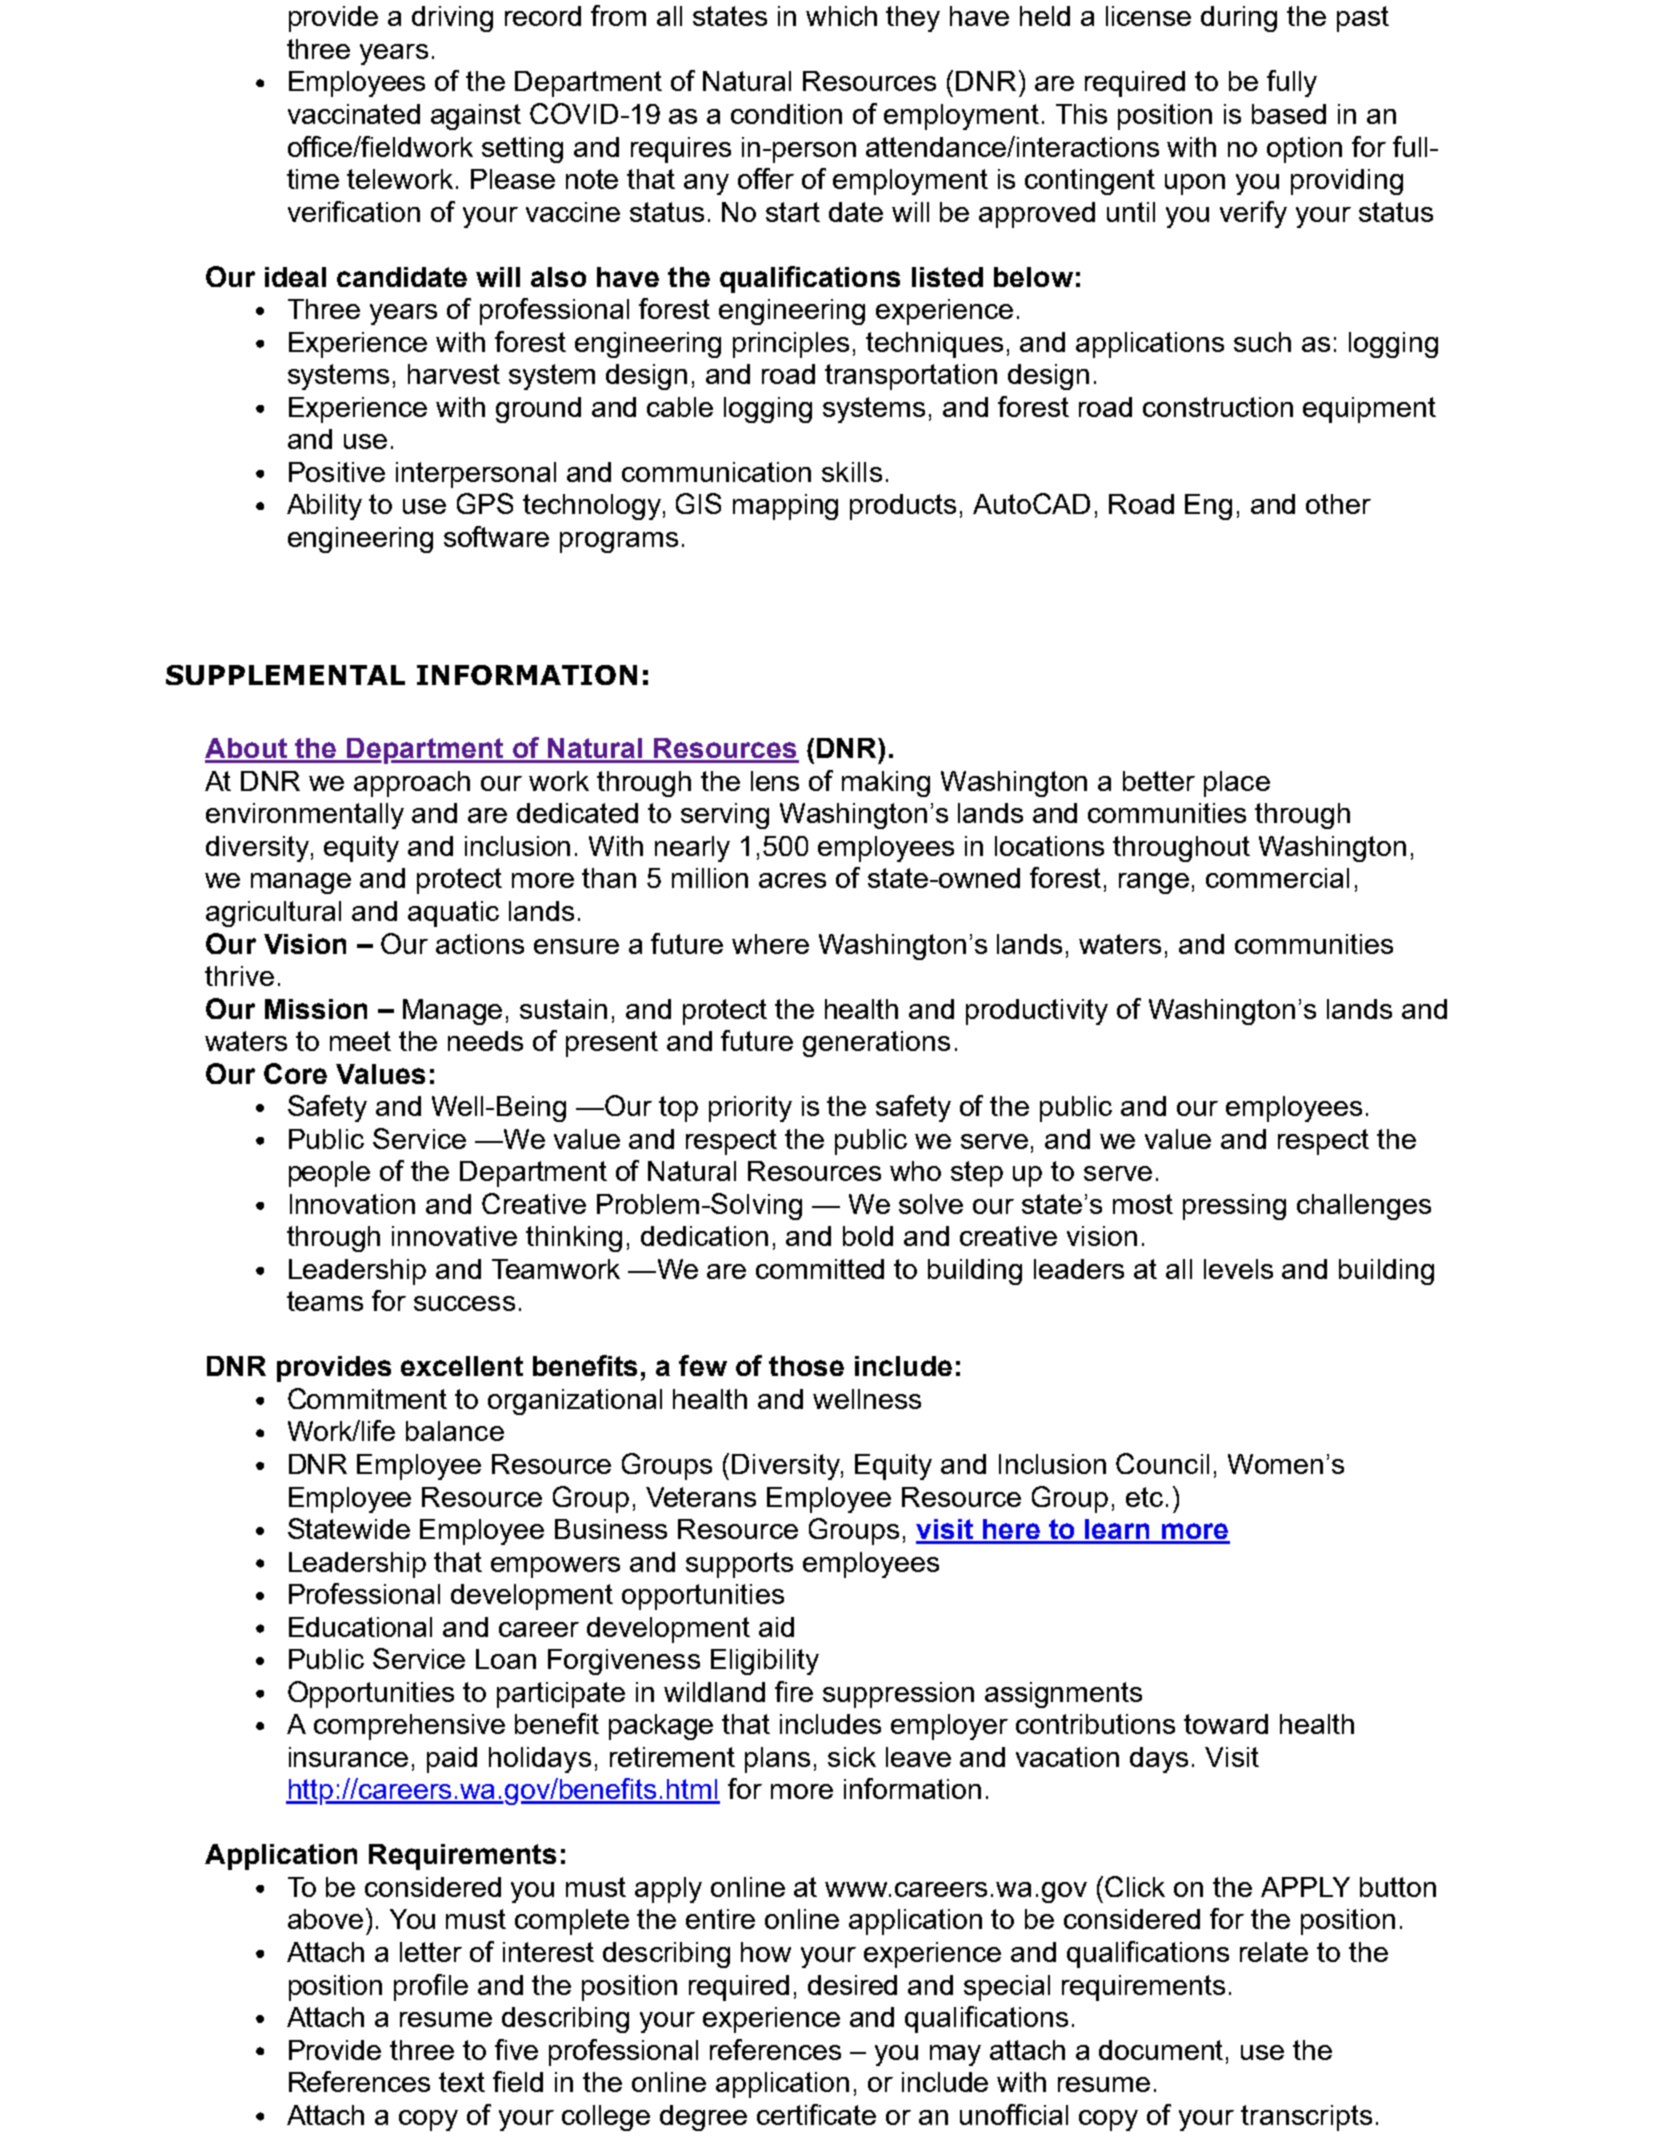 The image size is (1659, 2147). Describe the element at coordinates (786, 114) in the screenshot. I see `condition` at that location.
